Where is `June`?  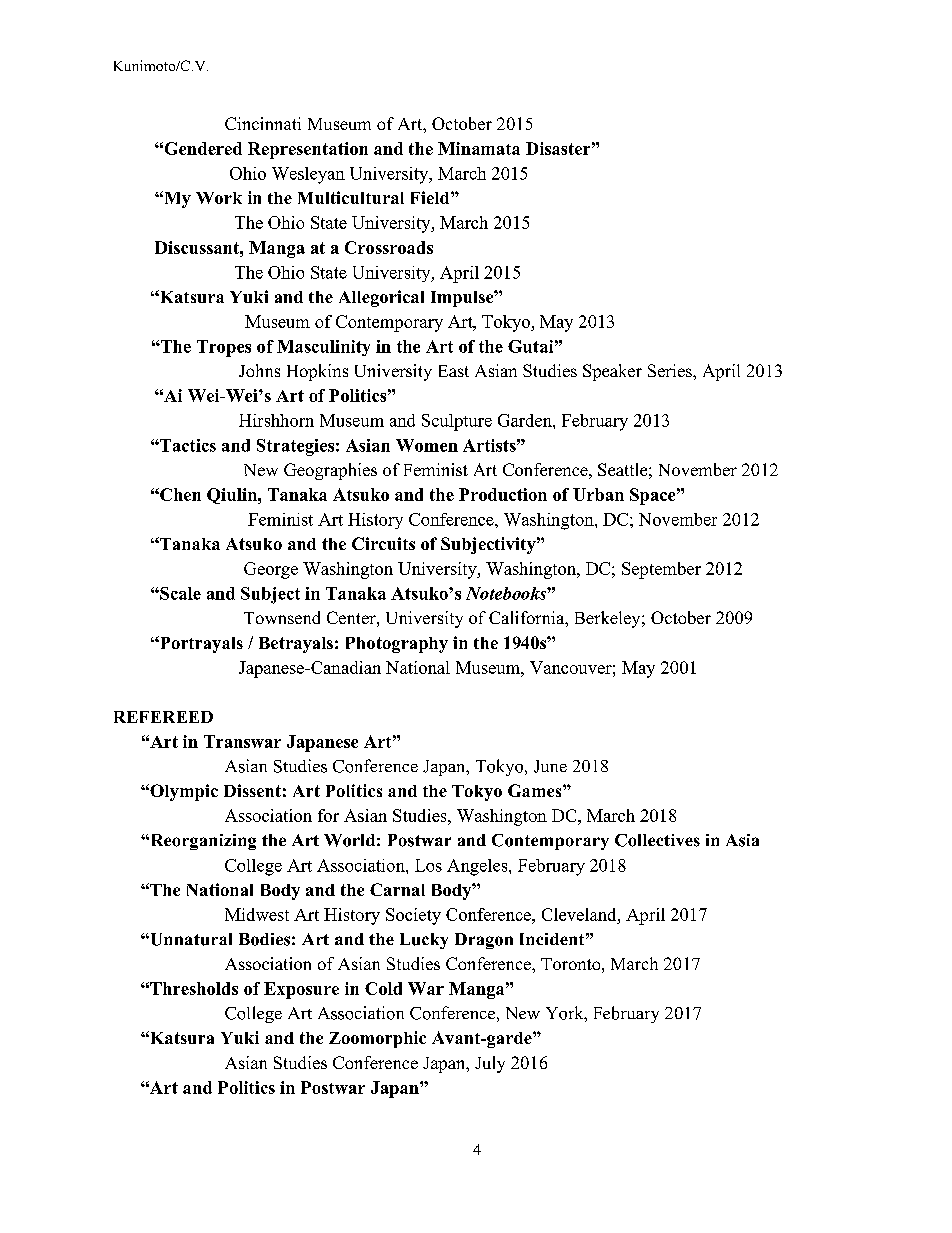 June is located at coordinates (550, 766).
